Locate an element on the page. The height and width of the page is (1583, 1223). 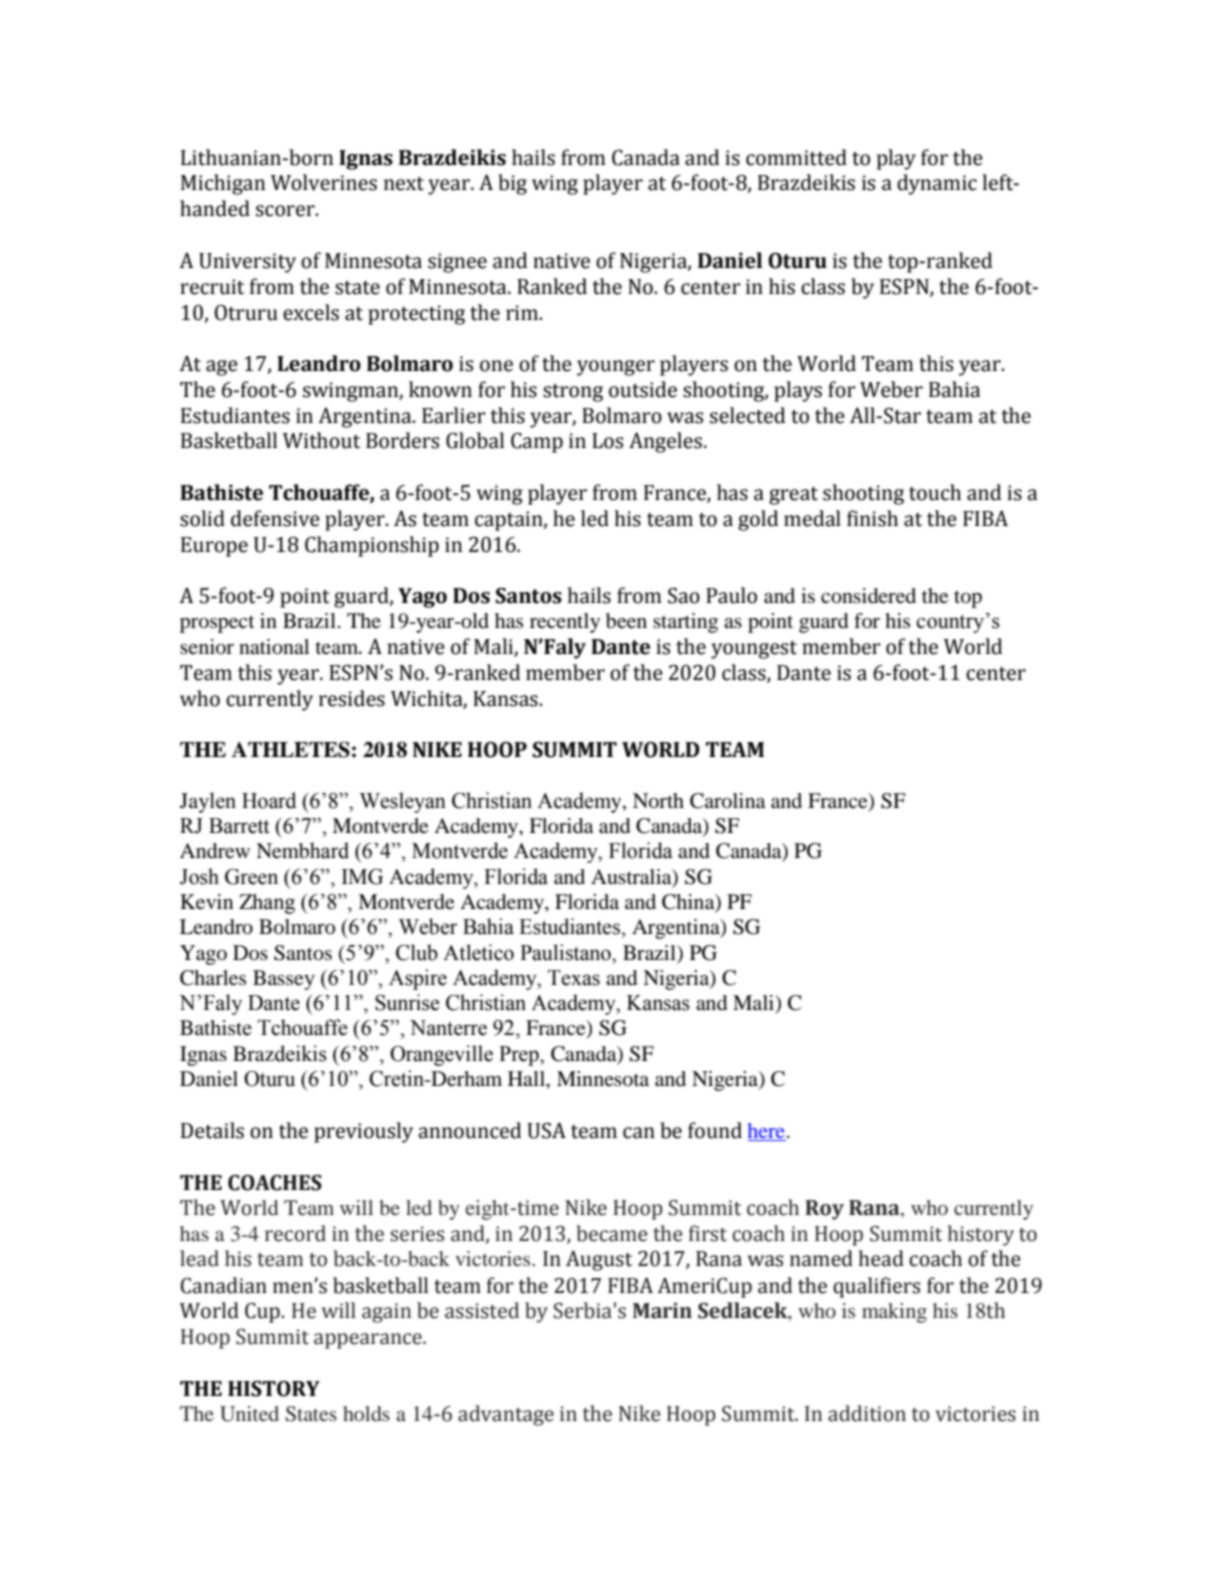
addition is located at coordinates (867, 1413).
